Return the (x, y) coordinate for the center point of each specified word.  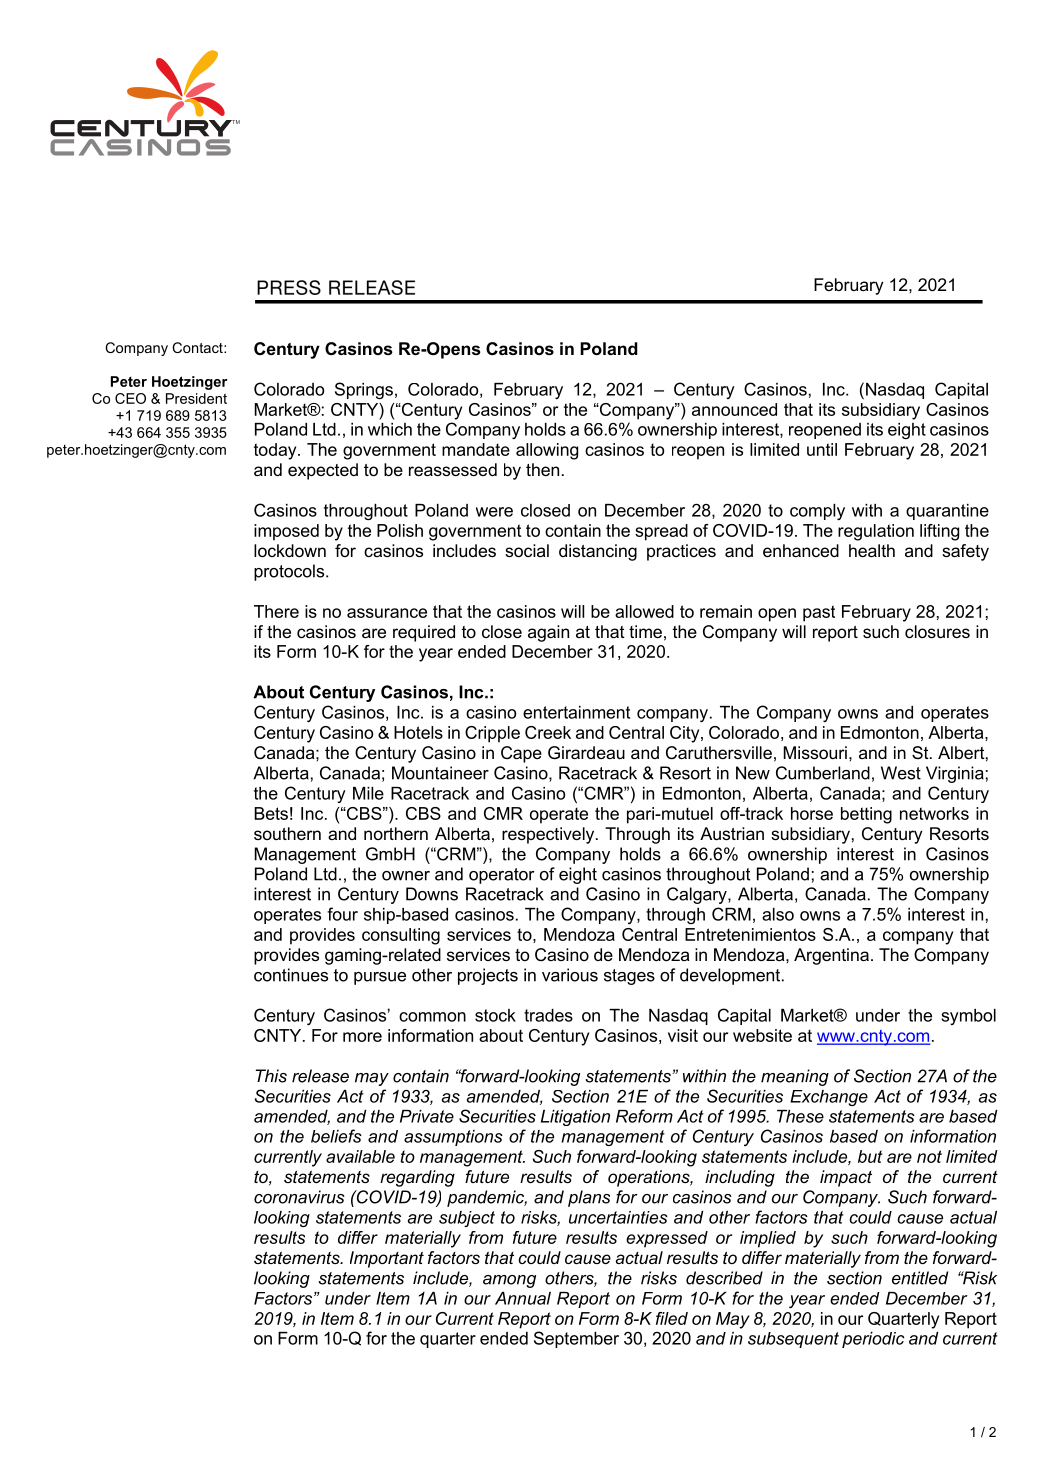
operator (502, 876)
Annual (523, 1298)
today (276, 451)
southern (287, 833)
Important (387, 1259)
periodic (873, 1340)
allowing (547, 451)
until (822, 449)
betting (866, 815)
